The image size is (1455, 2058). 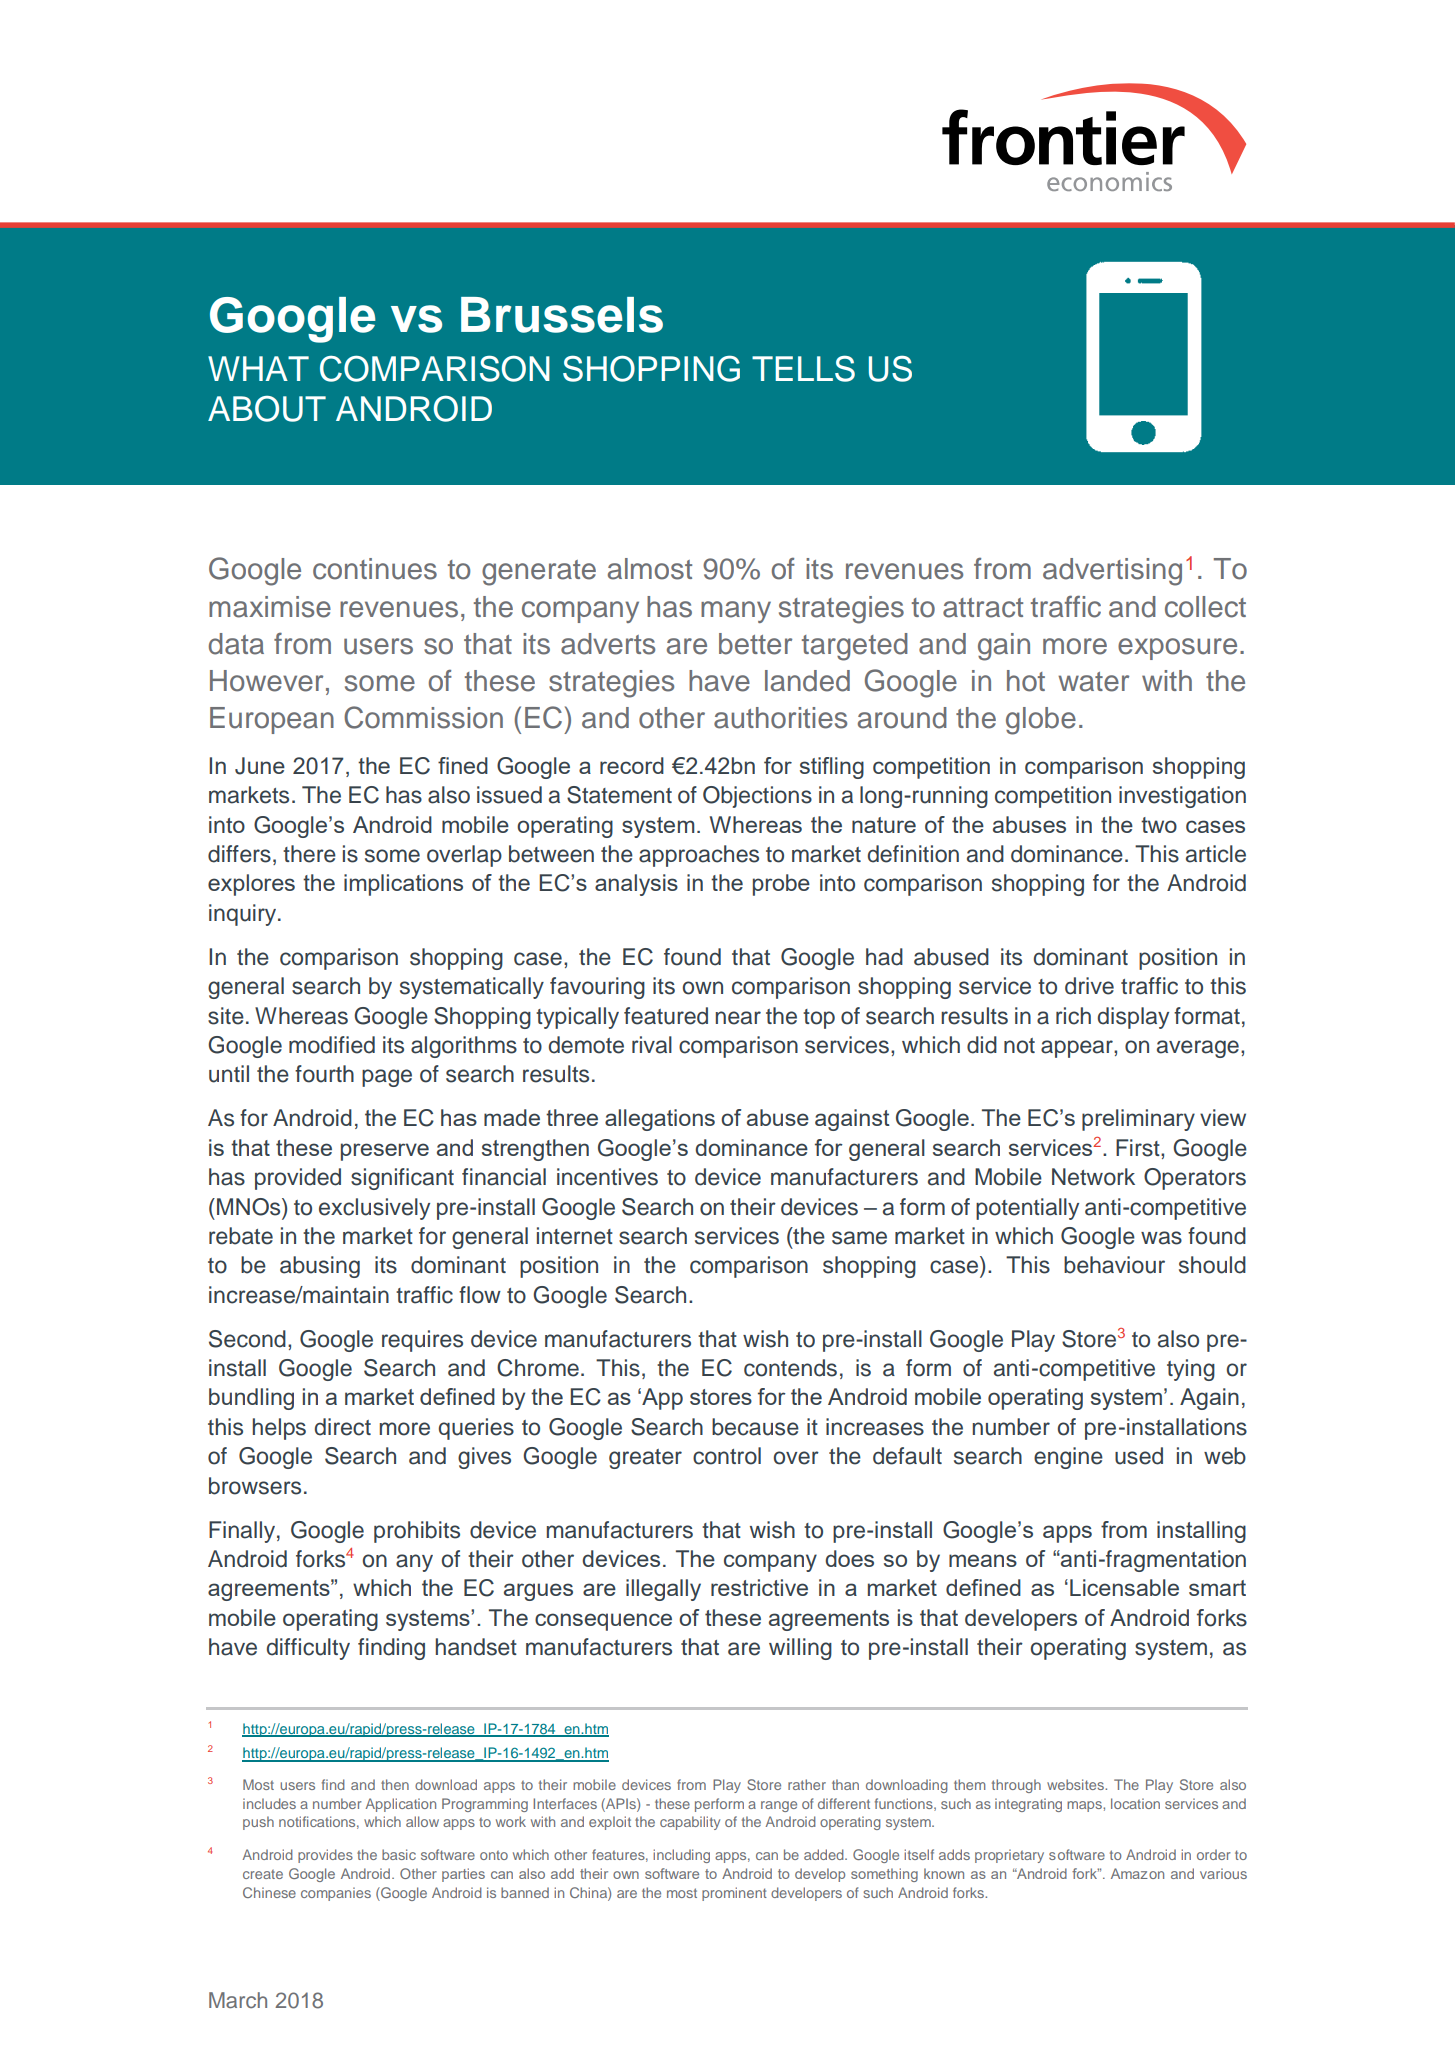 What do you see at coordinates (699, 856) in the image?
I see `approaches` at bounding box center [699, 856].
